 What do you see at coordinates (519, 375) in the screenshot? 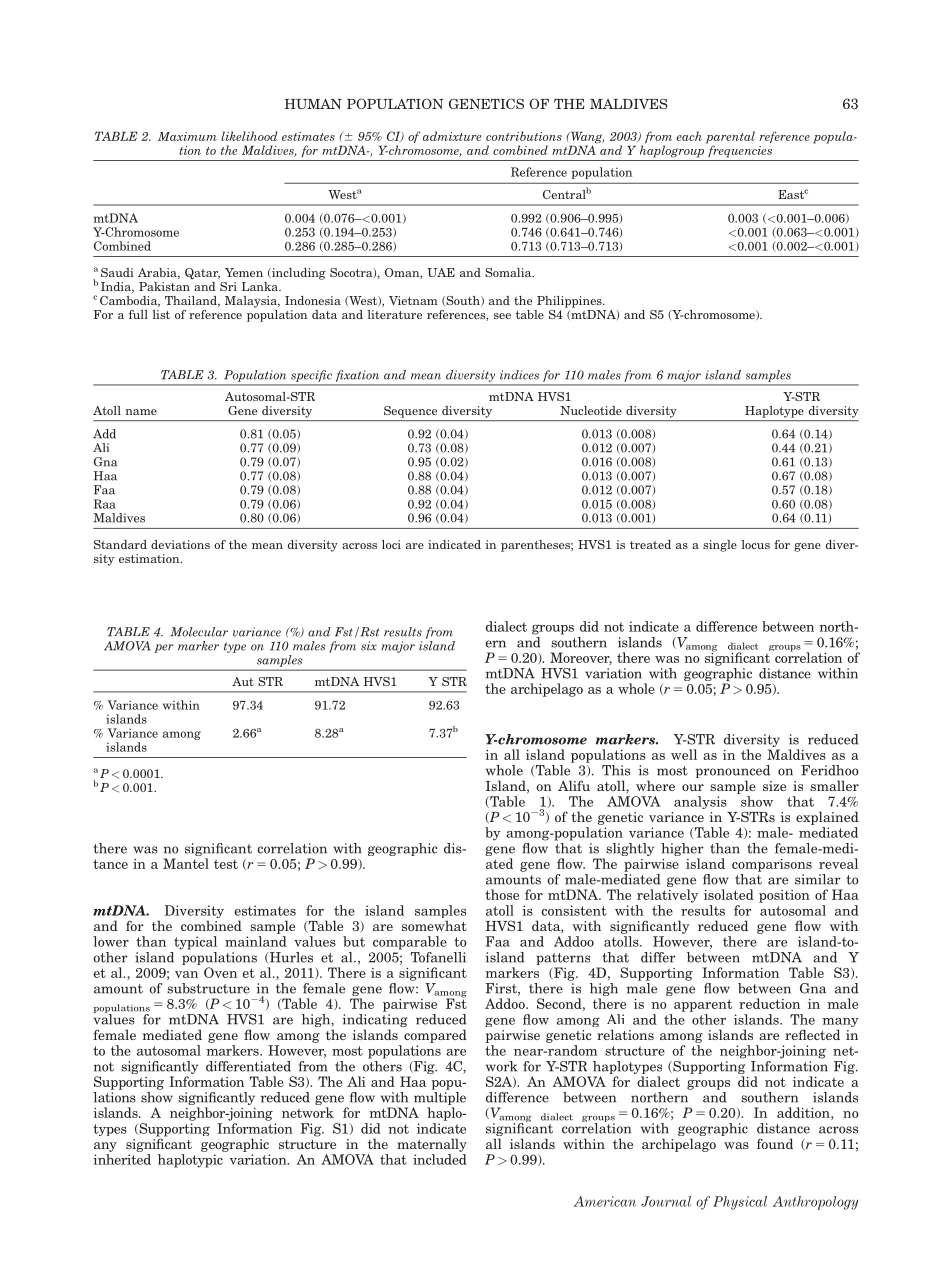
I see `indices` at bounding box center [519, 375].
